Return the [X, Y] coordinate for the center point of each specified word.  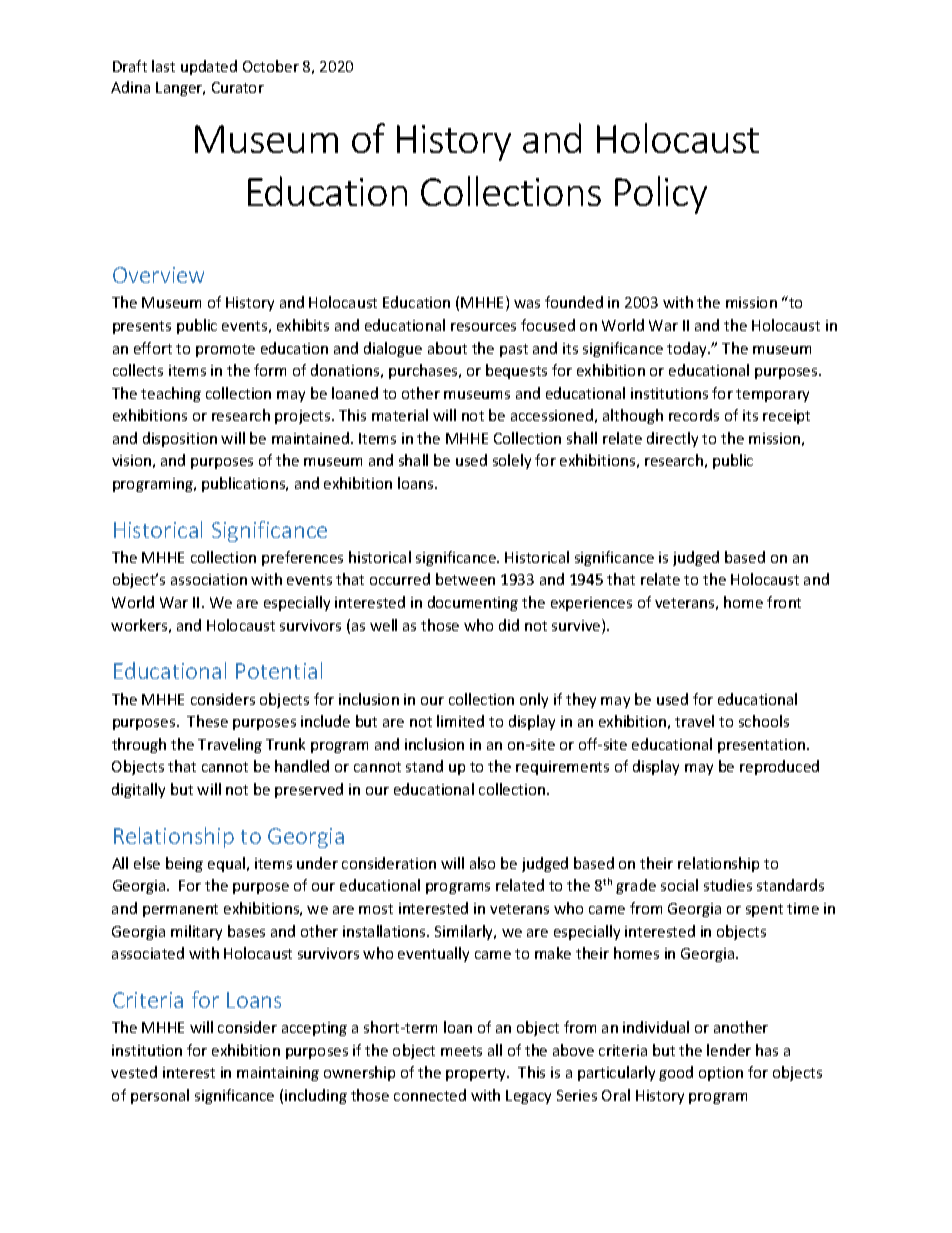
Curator [238, 87]
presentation [763, 746]
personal [160, 1096]
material [400, 415]
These [207, 721]
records [694, 415]
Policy [661, 195]
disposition [180, 439]
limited [460, 721]
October [271, 66]
